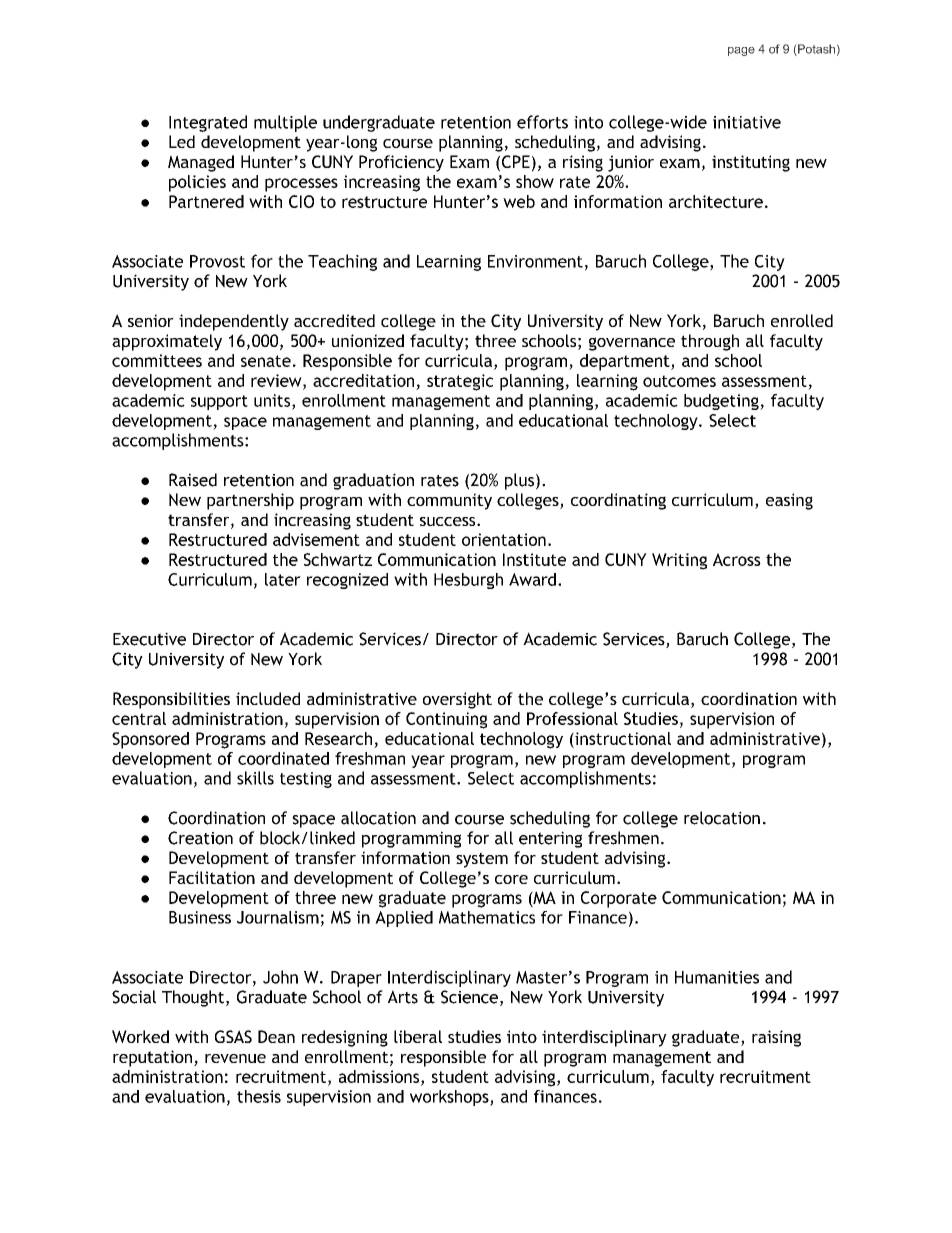 This document has height=1233, width=952. What do you see at coordinates (235, 1058) in the document?
I see `revenue` at bounding box center [235, 1058].
